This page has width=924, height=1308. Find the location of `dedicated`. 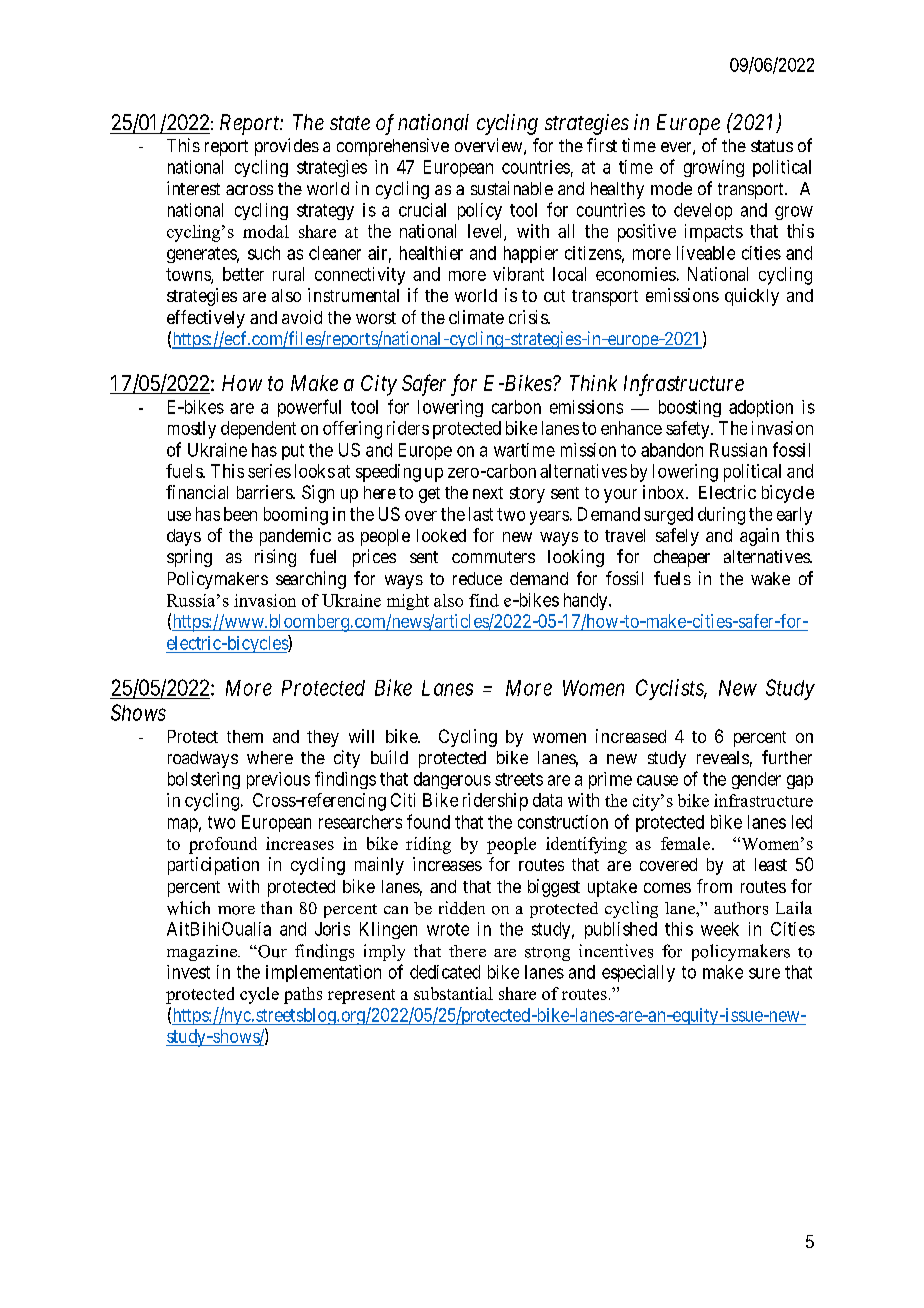

dedicated is located at coordinates (445, 972).
